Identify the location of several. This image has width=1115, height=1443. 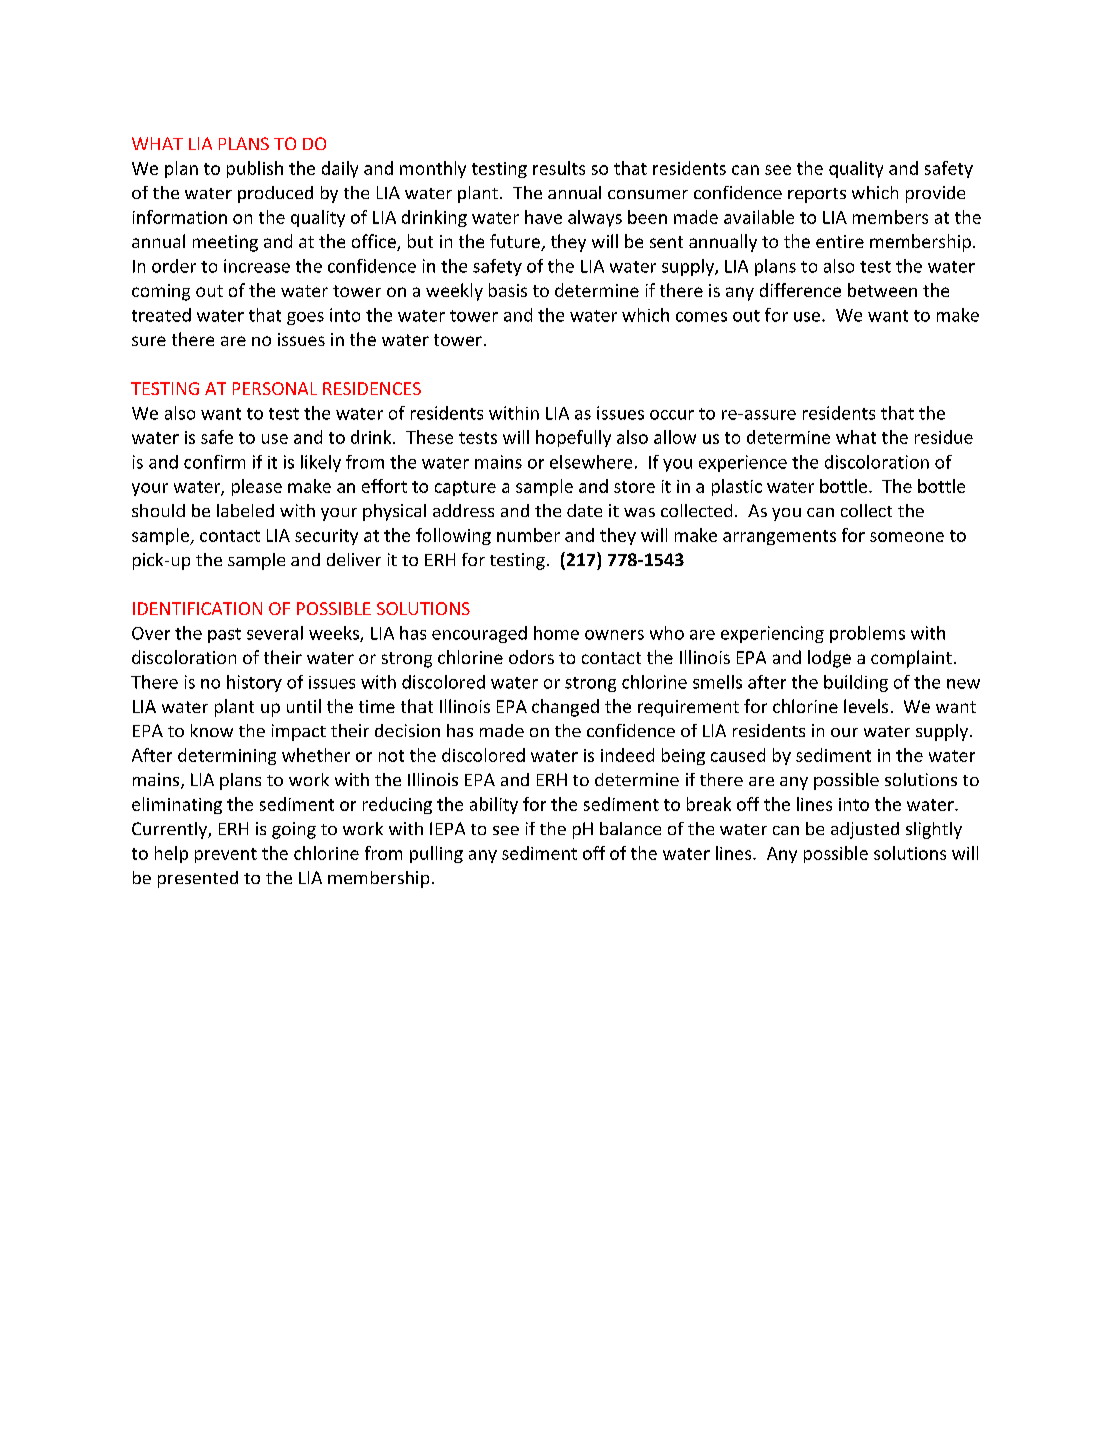
(275, 633).
